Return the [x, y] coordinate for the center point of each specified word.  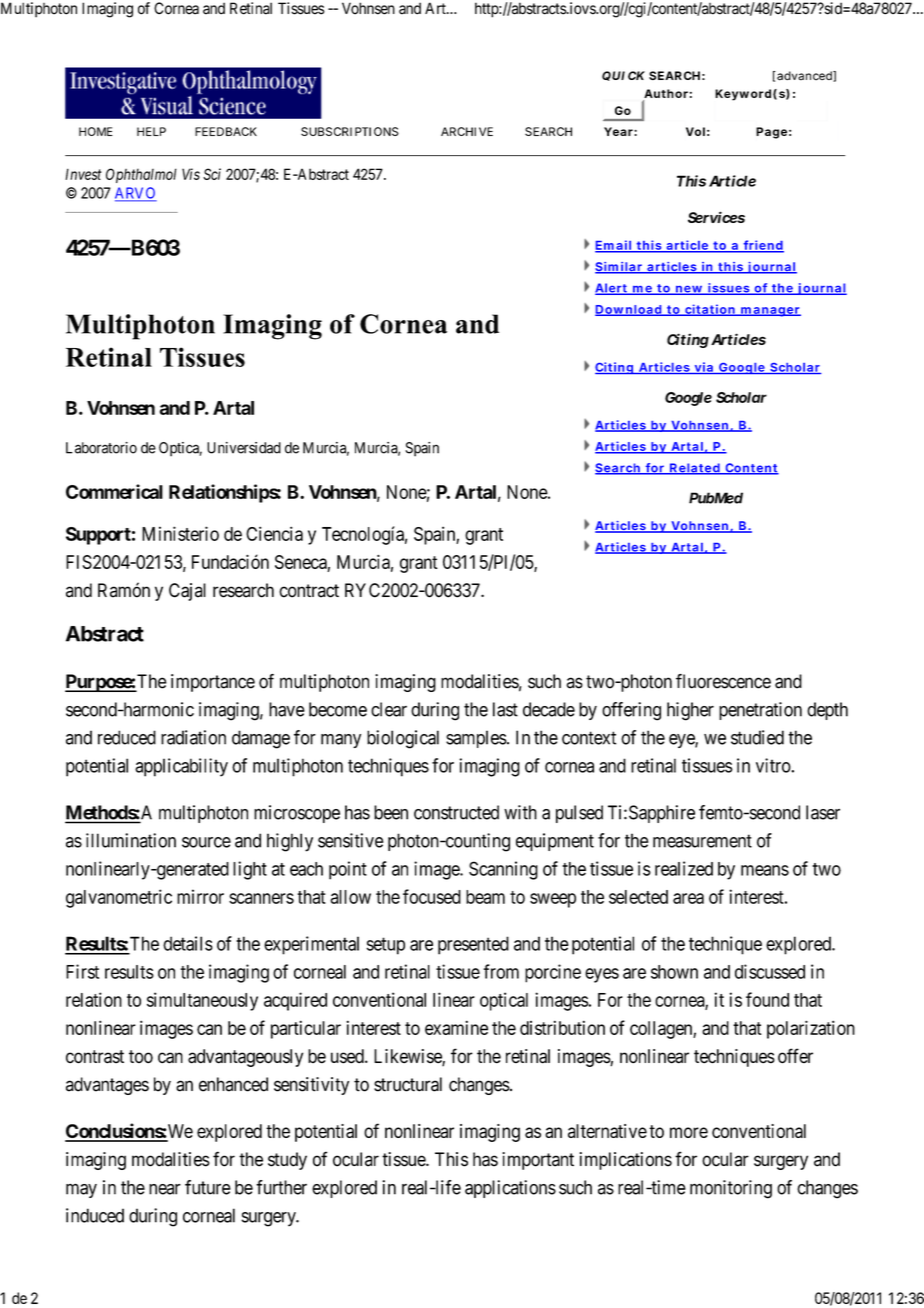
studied [757, 737]
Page [771, 133]
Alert [612, 289]
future [208, 1187]
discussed [770, 971]
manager [770, 312]
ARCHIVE [467, 131]
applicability [181, 767]
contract [309, 591]
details [188, 943]
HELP [151, 131]
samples [476, 739]
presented [473, 945]
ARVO [136, 194]
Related [694, 469]
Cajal [187, 592]
